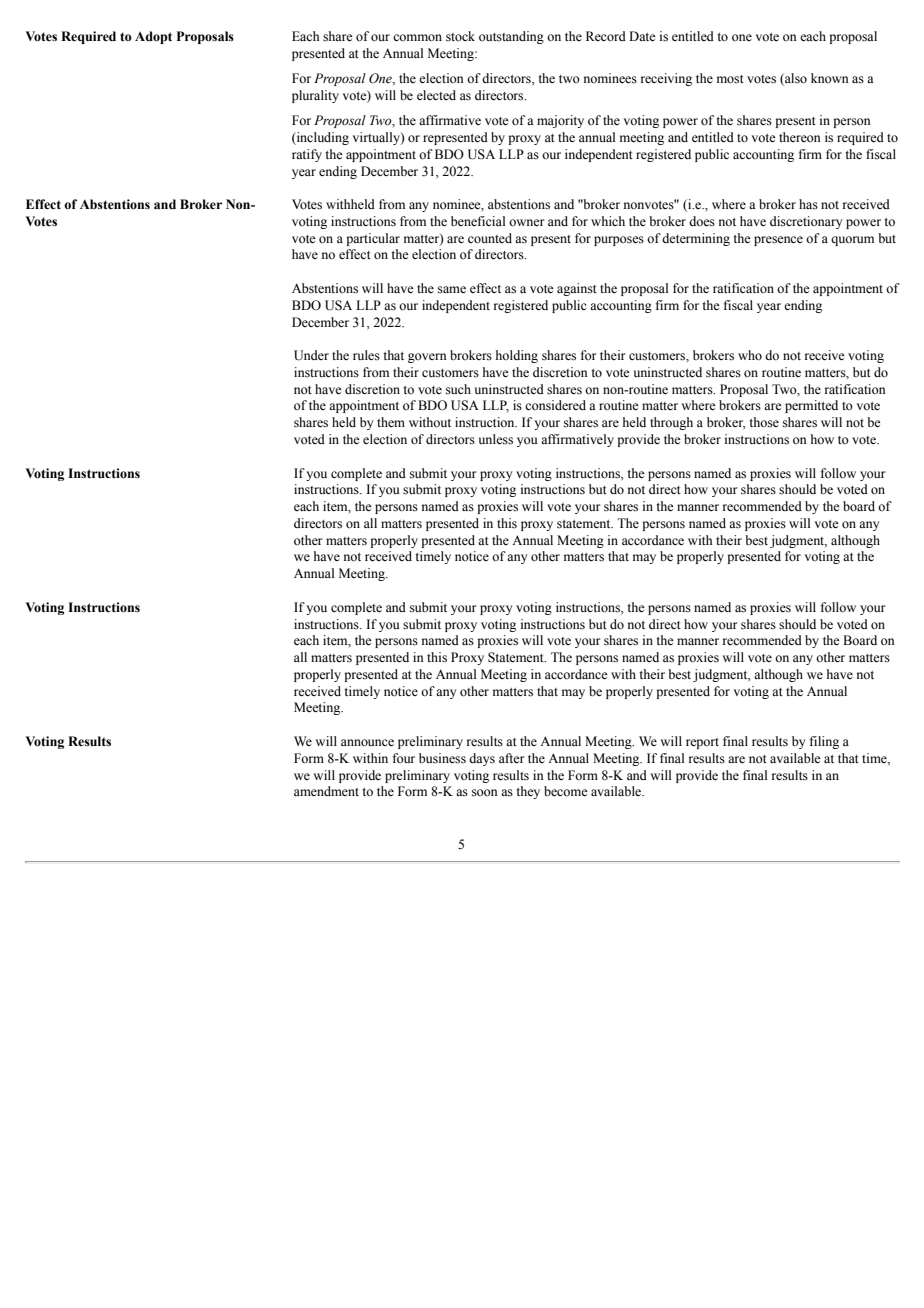 This image has height=1308, width=924. I want to click on most, so click(730, 79).
